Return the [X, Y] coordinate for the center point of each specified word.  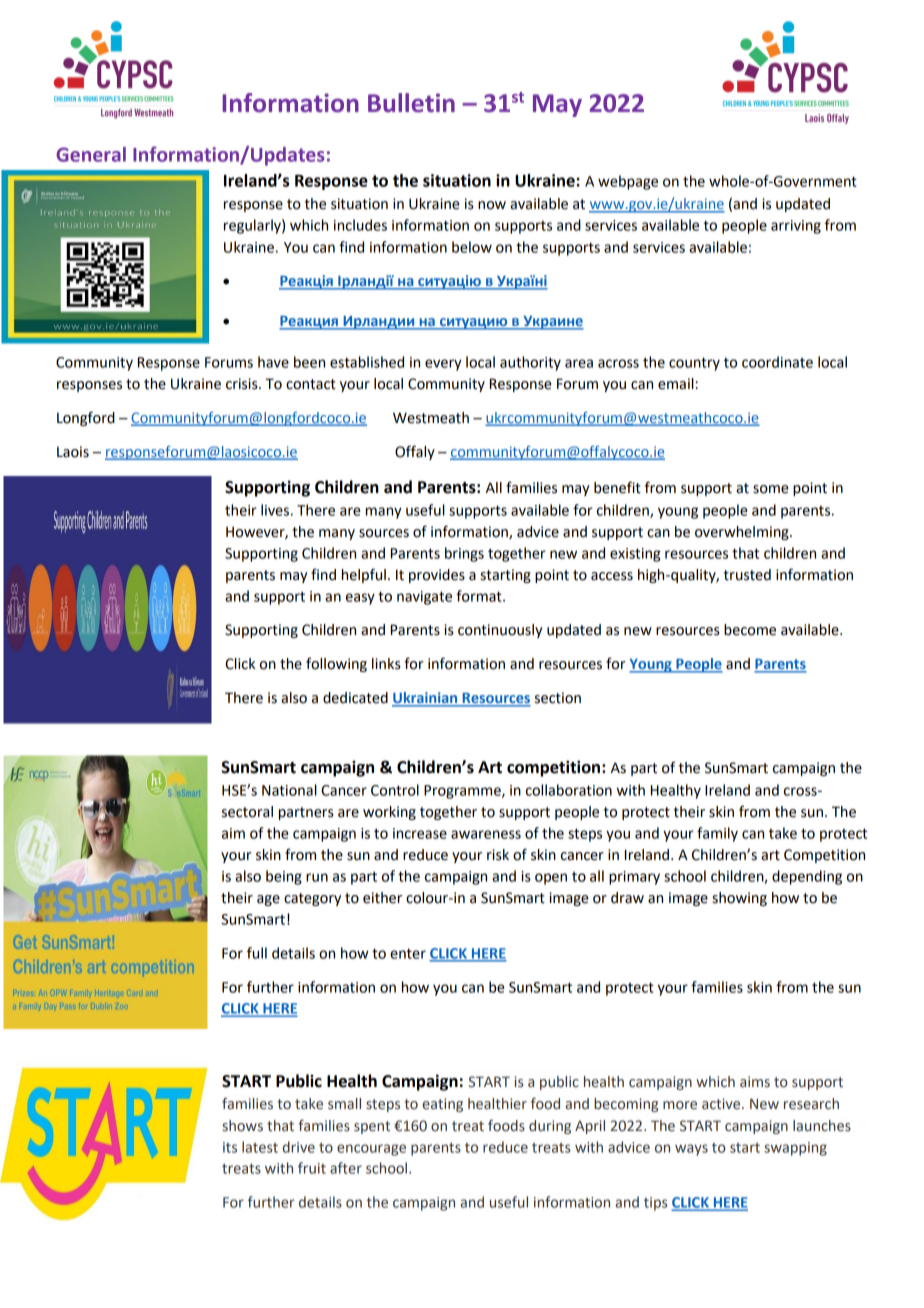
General [91, 154]
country [694, 364]
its [230, 1147]
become [750, 630]
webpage [628, 182]
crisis [243, 384]
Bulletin [411, 103]
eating [442, 1105]
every [443, 365]
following [336, 664]
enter [408, 953]
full [257, 953]
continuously [500, 631]
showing [739, 899]
